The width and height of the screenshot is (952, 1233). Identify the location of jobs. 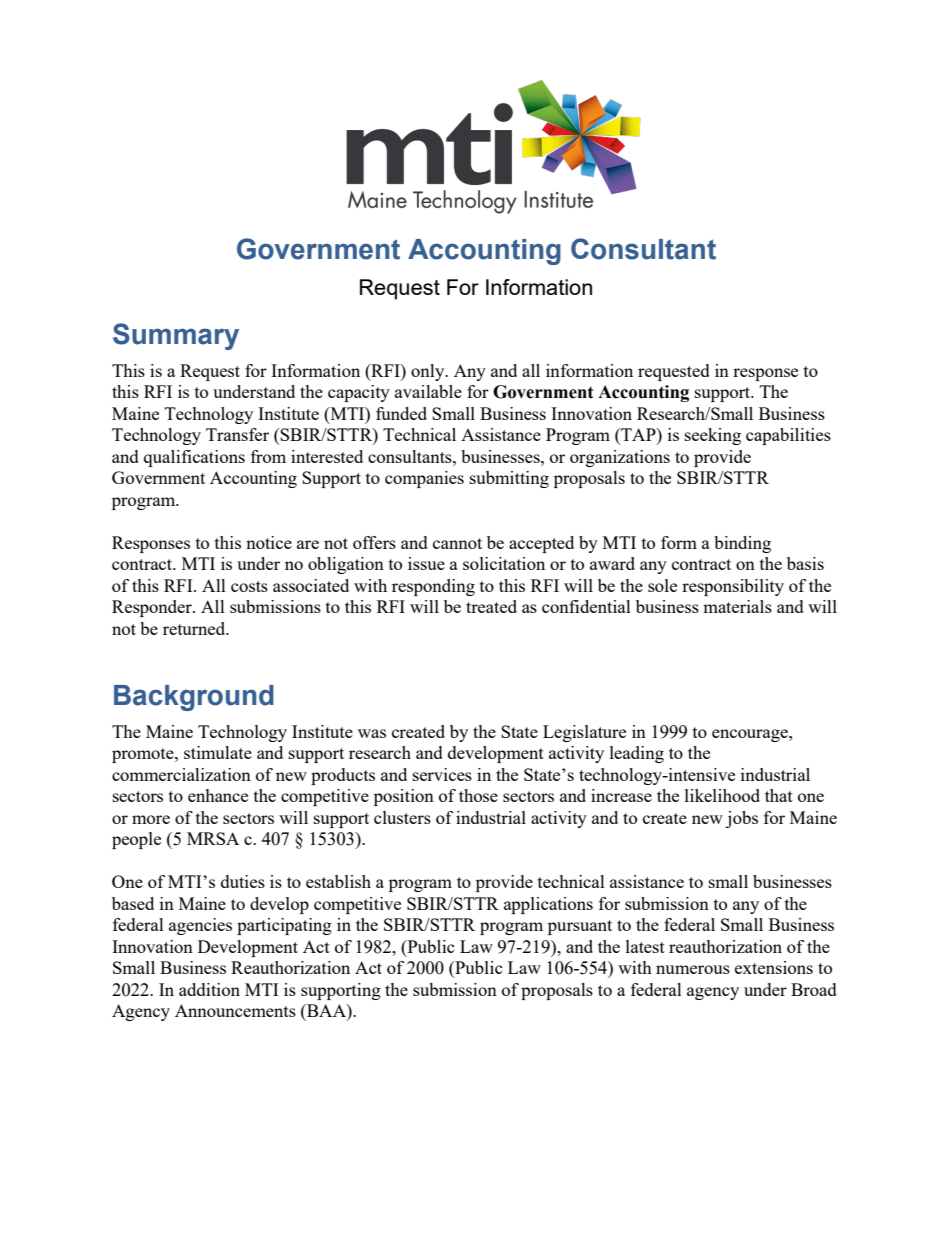
(742, 819).
